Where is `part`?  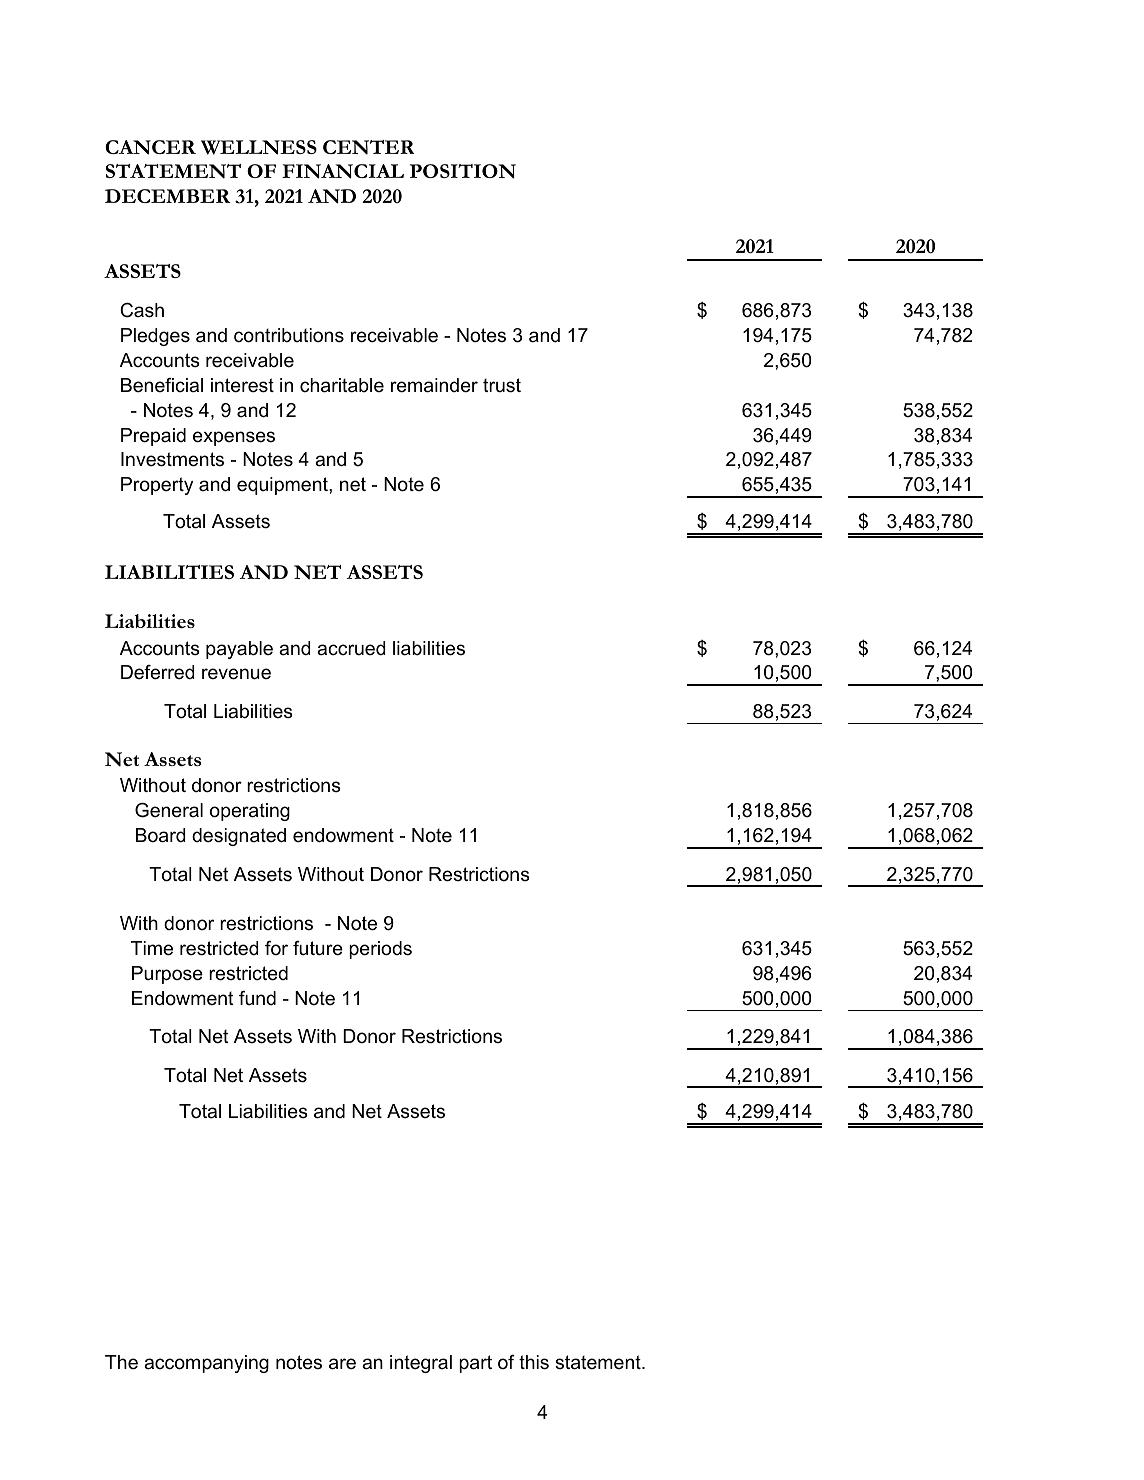 part is located at coordinates (475, 1364).
